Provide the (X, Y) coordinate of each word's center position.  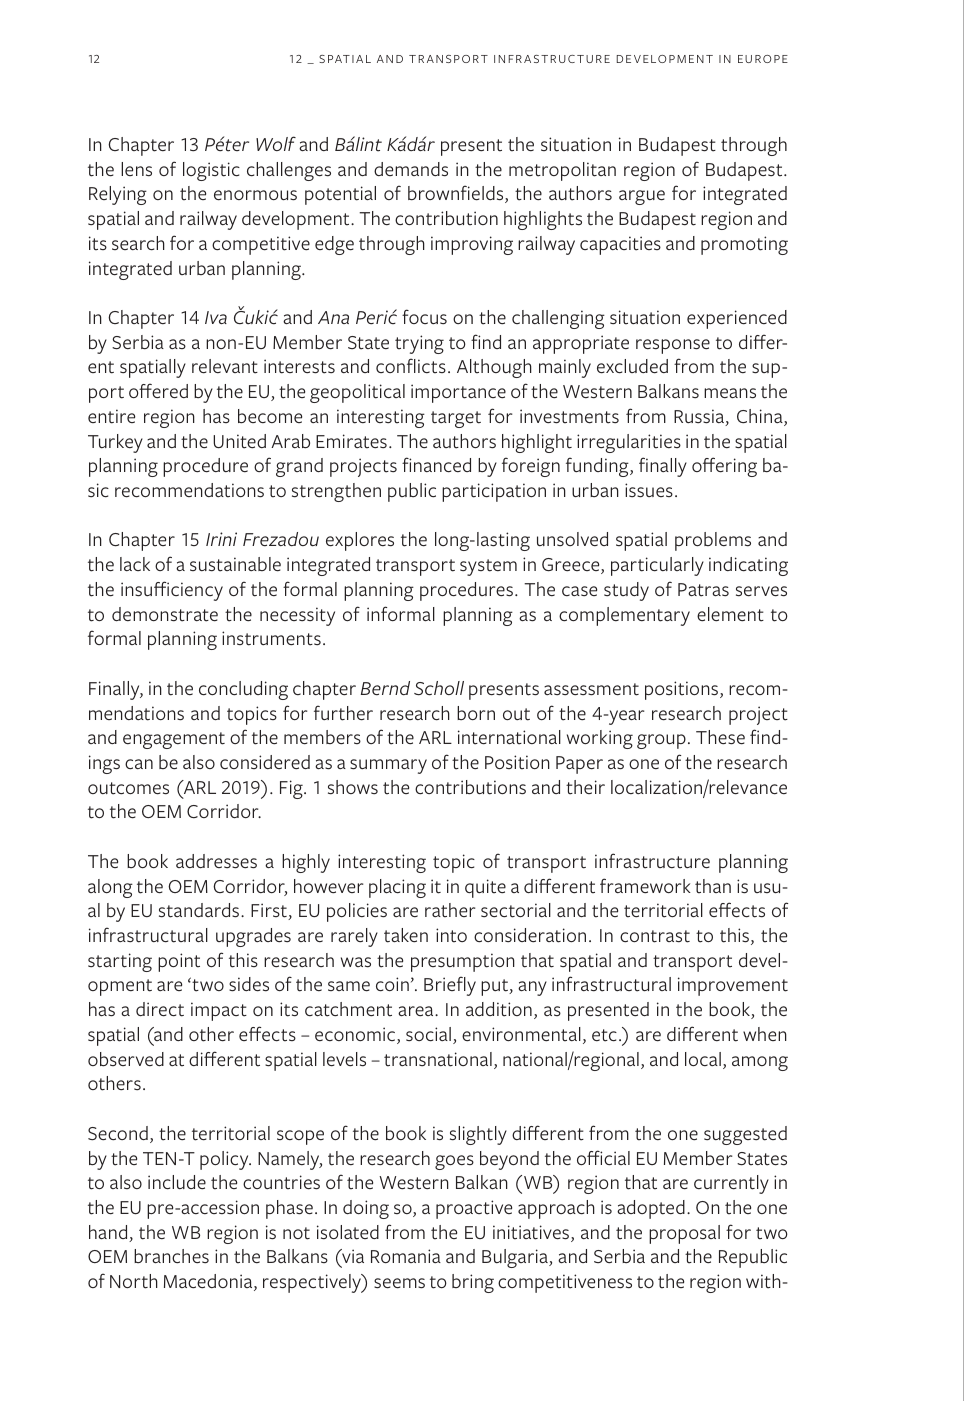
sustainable (235, 564)
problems (713, 541)
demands (411, 169)
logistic (211, 171)
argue (642, 197)
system (488, 567)
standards (200, 910)
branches (171, 1256)
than (713, 886)
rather (450, 910)
